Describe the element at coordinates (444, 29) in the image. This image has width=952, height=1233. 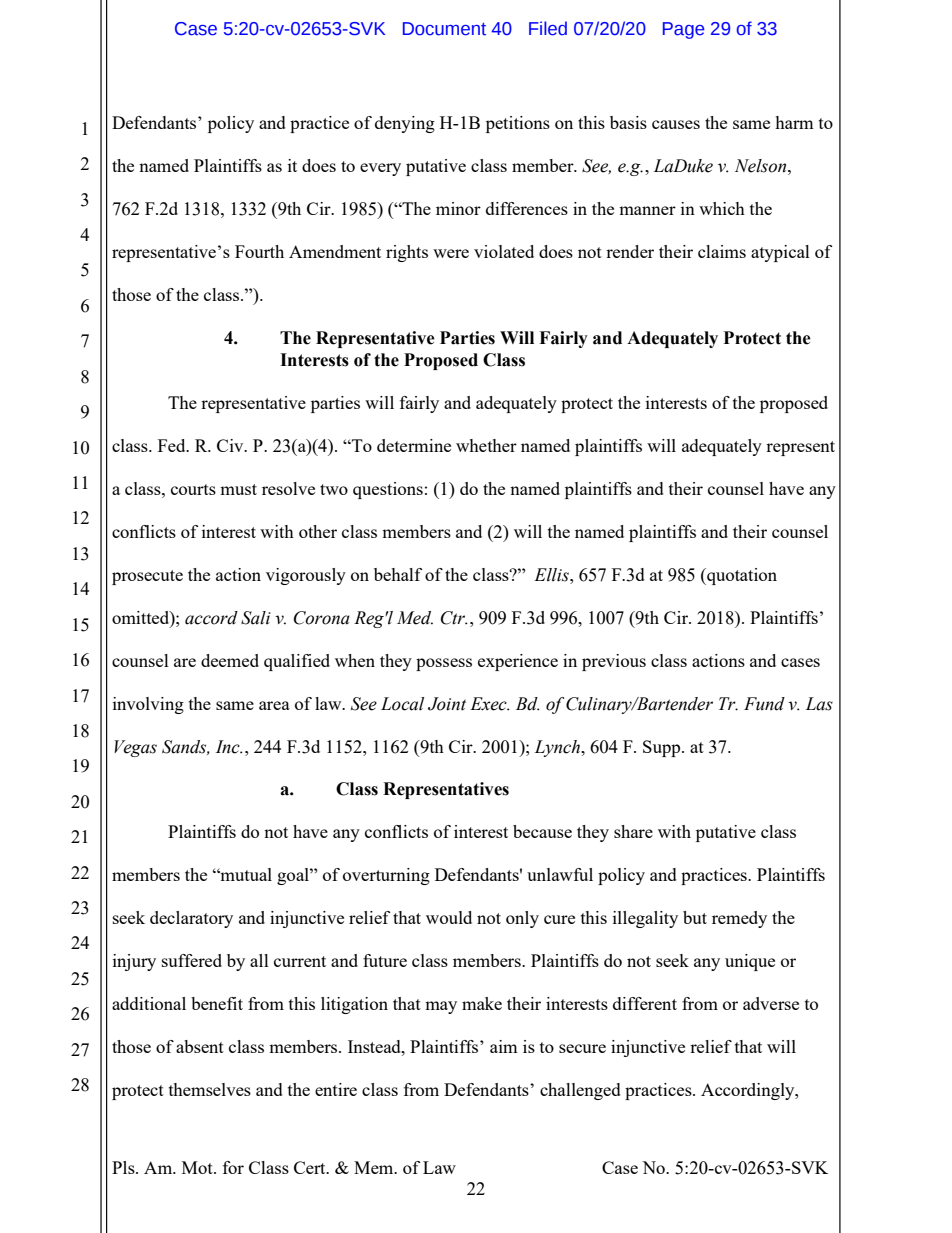
I see `Document` at that location.
